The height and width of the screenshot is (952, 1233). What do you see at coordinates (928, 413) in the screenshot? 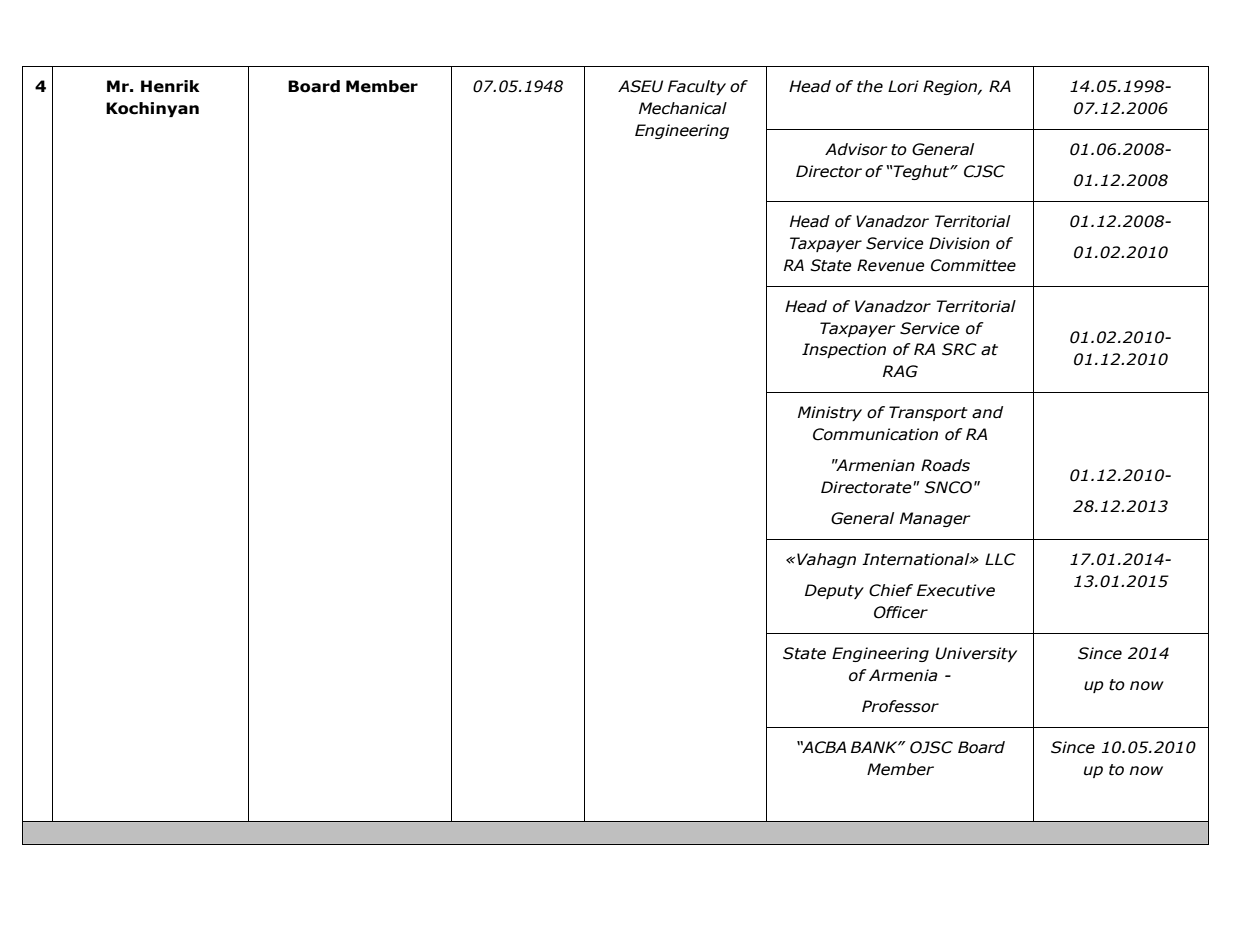
I see `Transport` at bounding box center [928, 413].
